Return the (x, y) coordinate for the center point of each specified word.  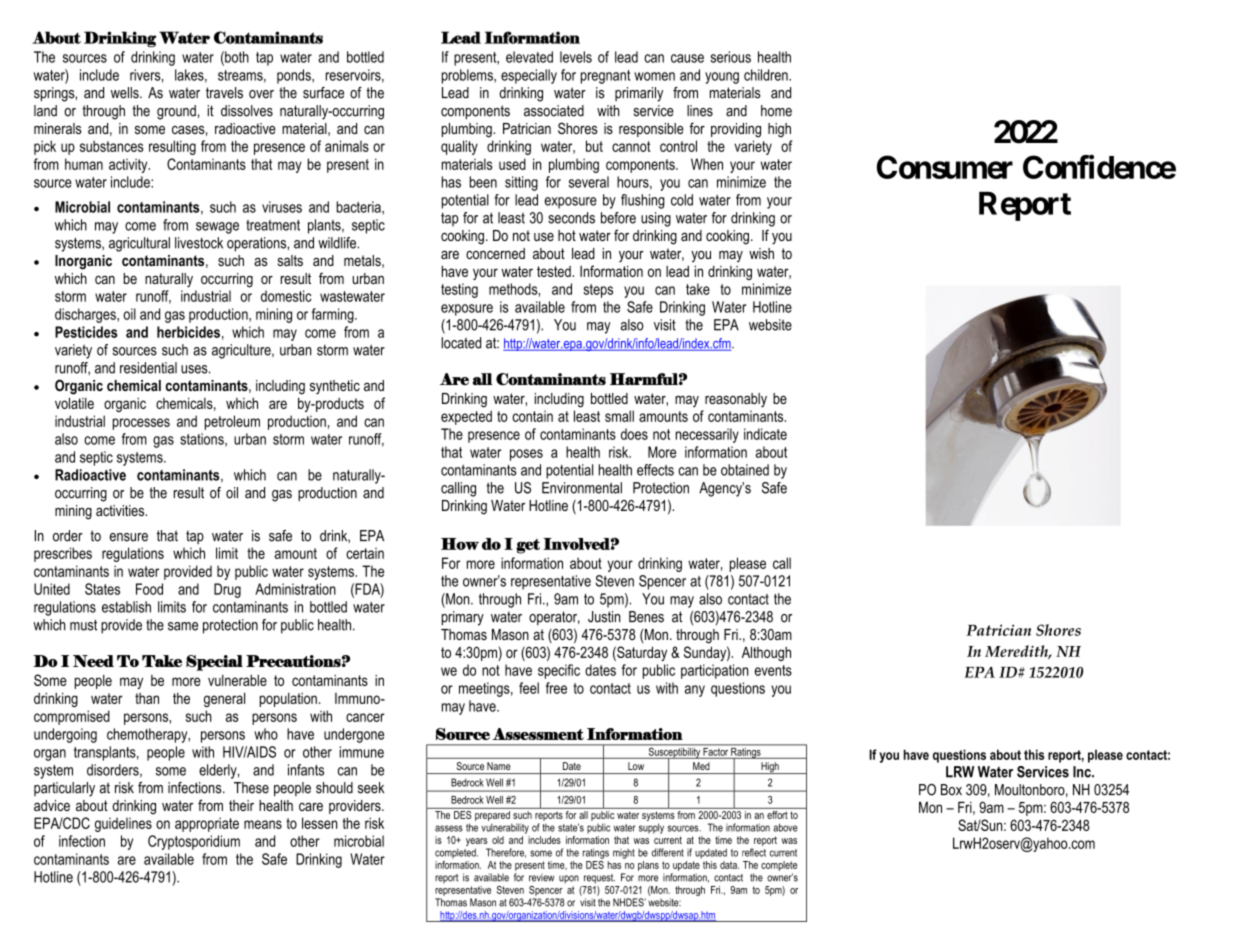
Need (93, 661)
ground (176, 112)
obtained (745, 470)
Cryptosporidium (194, 842)
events (773, 670)
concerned (495, 253)
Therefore (506, 853)
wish (761, 253)
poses (526, 455)
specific (559, 671)
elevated (529, 57)
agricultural (139, 244)
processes (141, 424)
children (767, 75)
